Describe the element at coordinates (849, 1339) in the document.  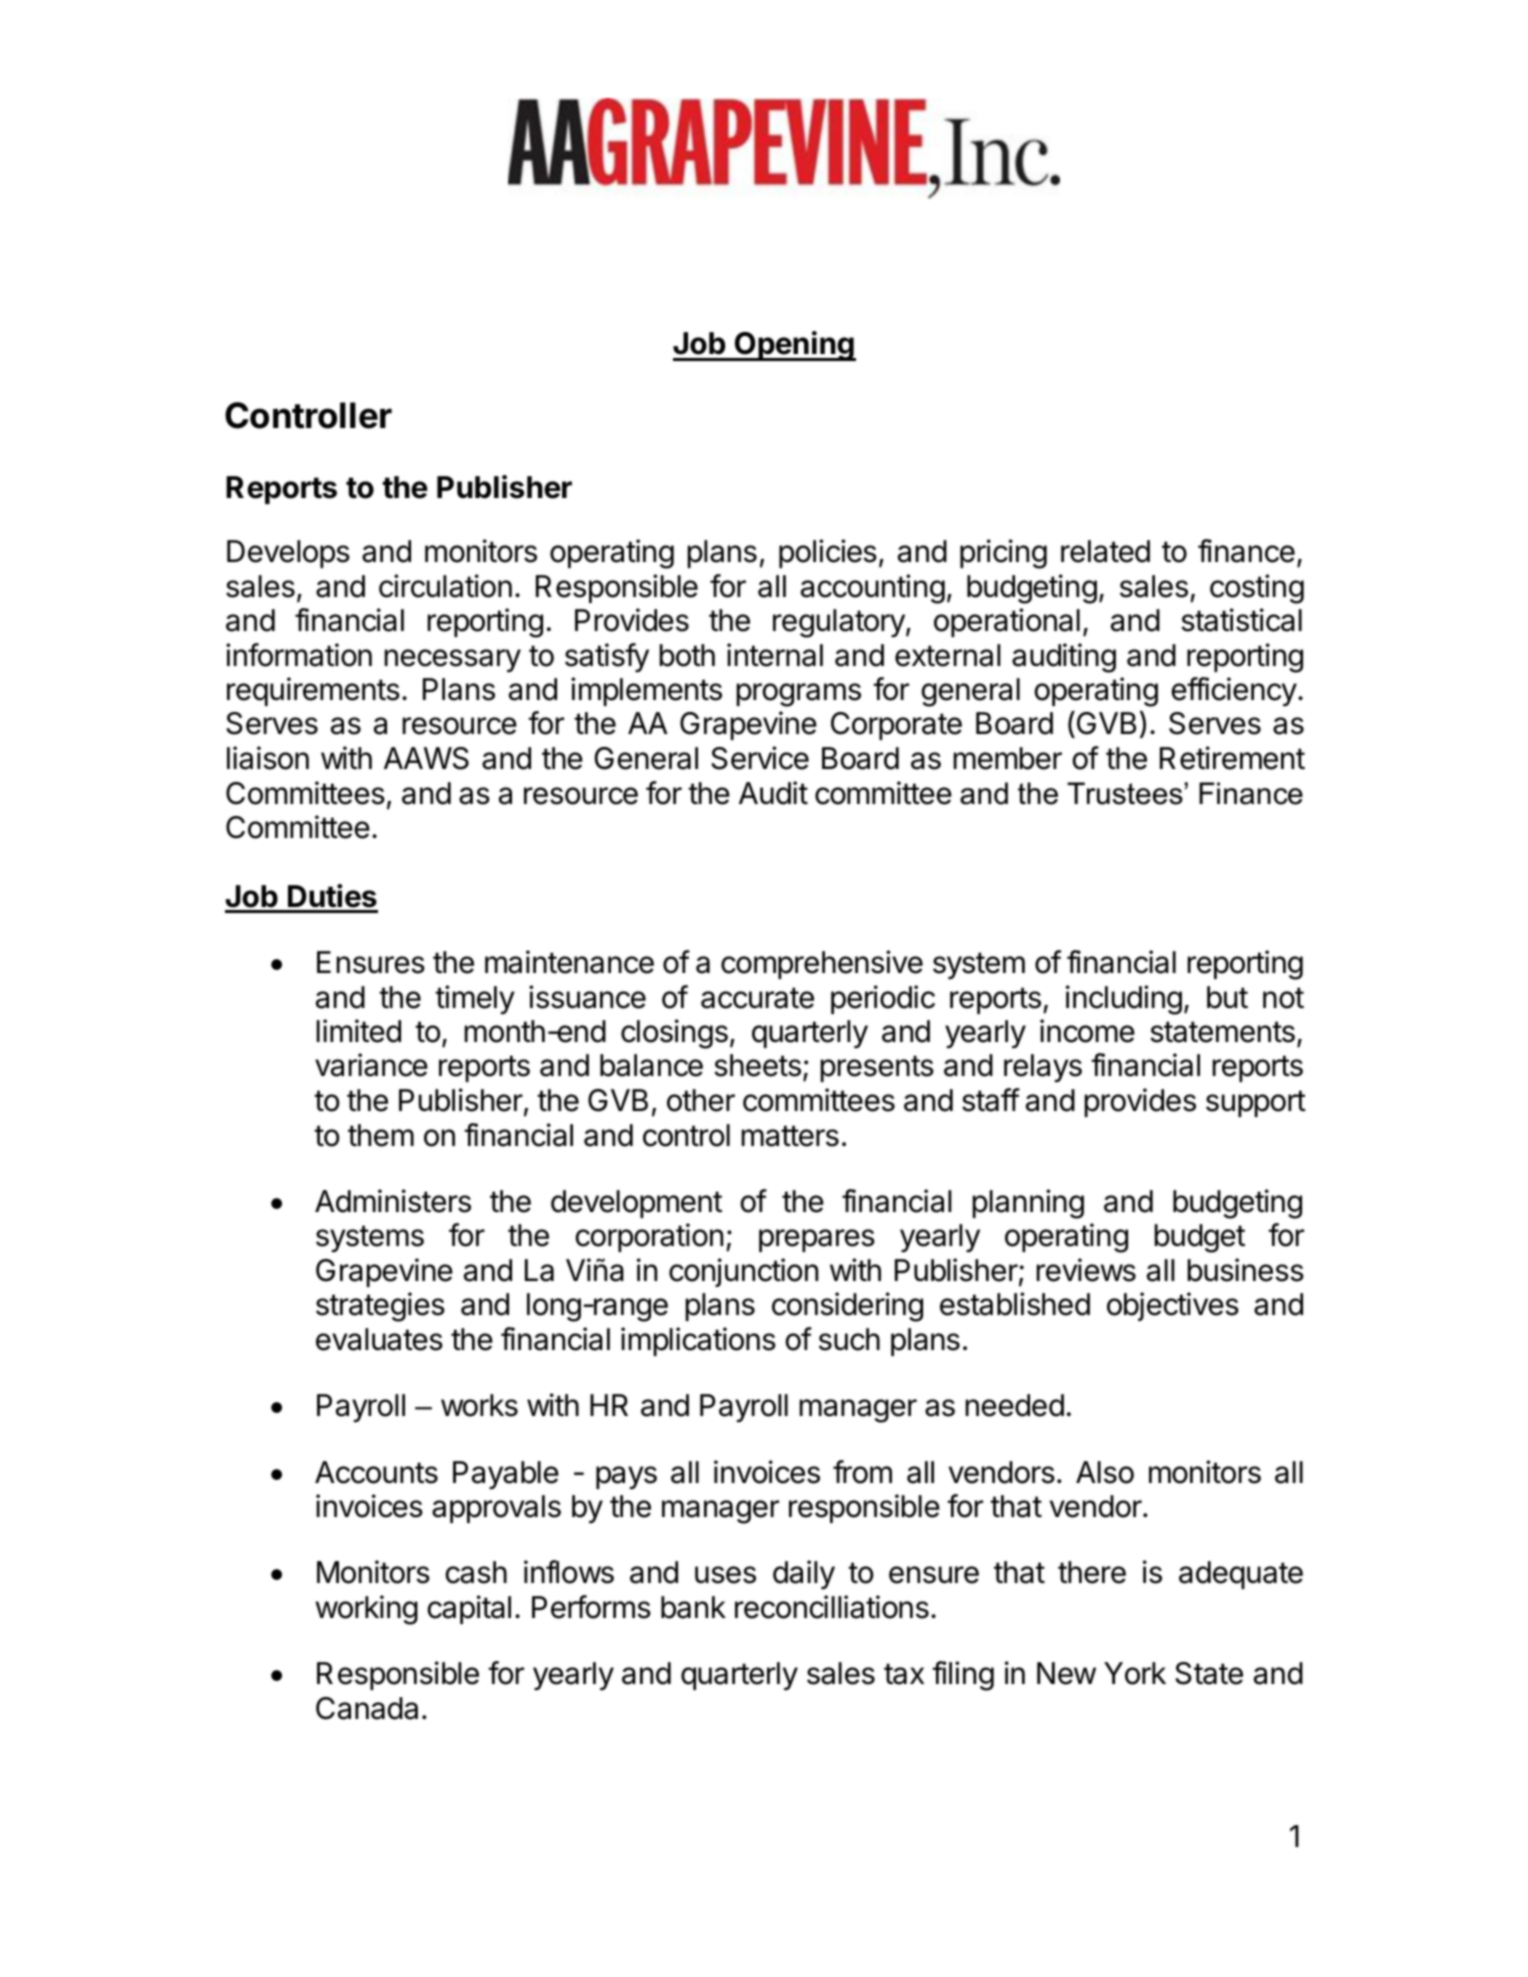
I see `such` at that location.
